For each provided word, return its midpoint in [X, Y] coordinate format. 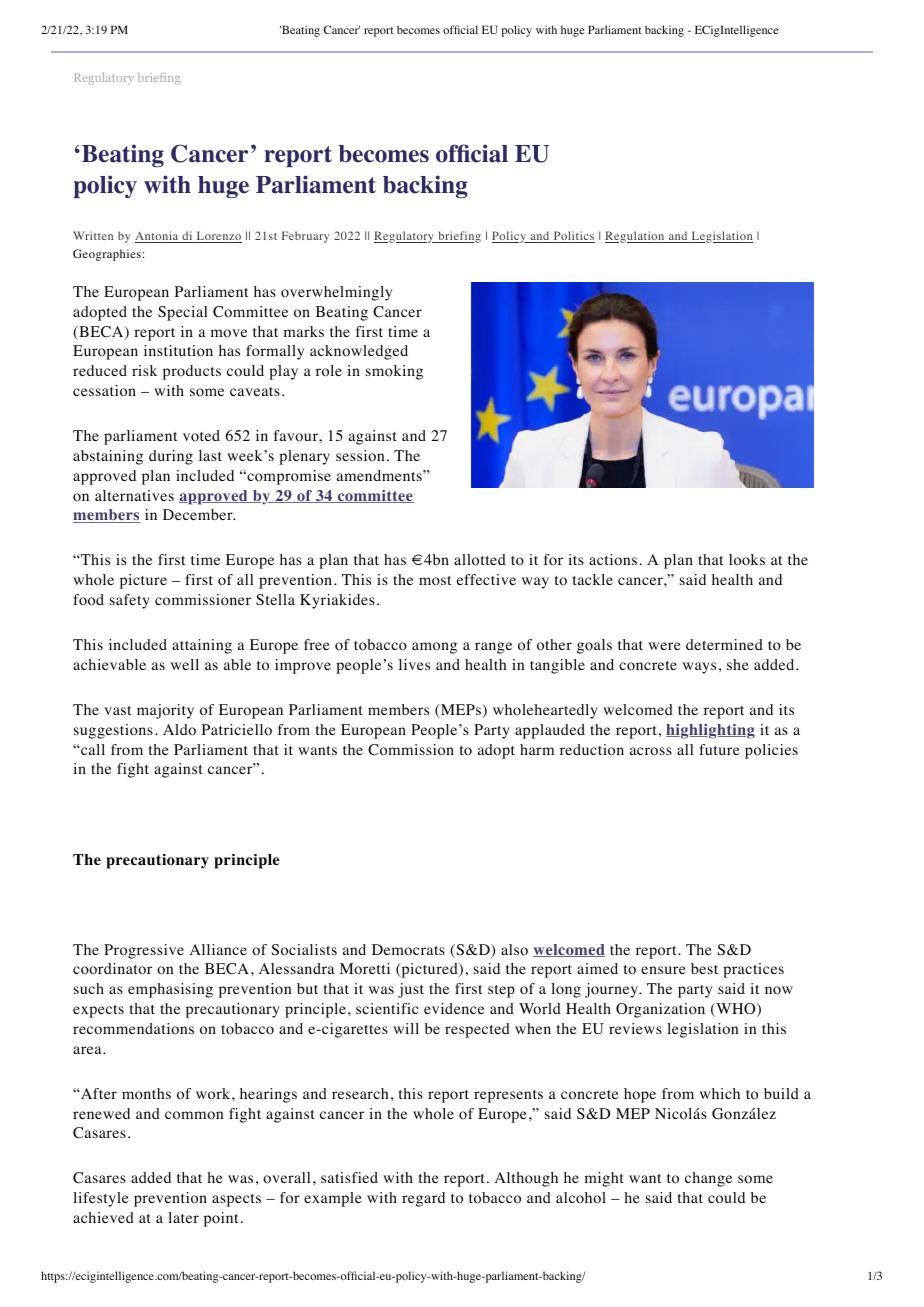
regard [423, 1199]
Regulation [636, 237]
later [183, 1217]
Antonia [158, 237]
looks [747, 560]
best [704, 968]
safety [130, 601]
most [435, 581]
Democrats [408, 950]
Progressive [144, 951]
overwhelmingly [336, 293]
